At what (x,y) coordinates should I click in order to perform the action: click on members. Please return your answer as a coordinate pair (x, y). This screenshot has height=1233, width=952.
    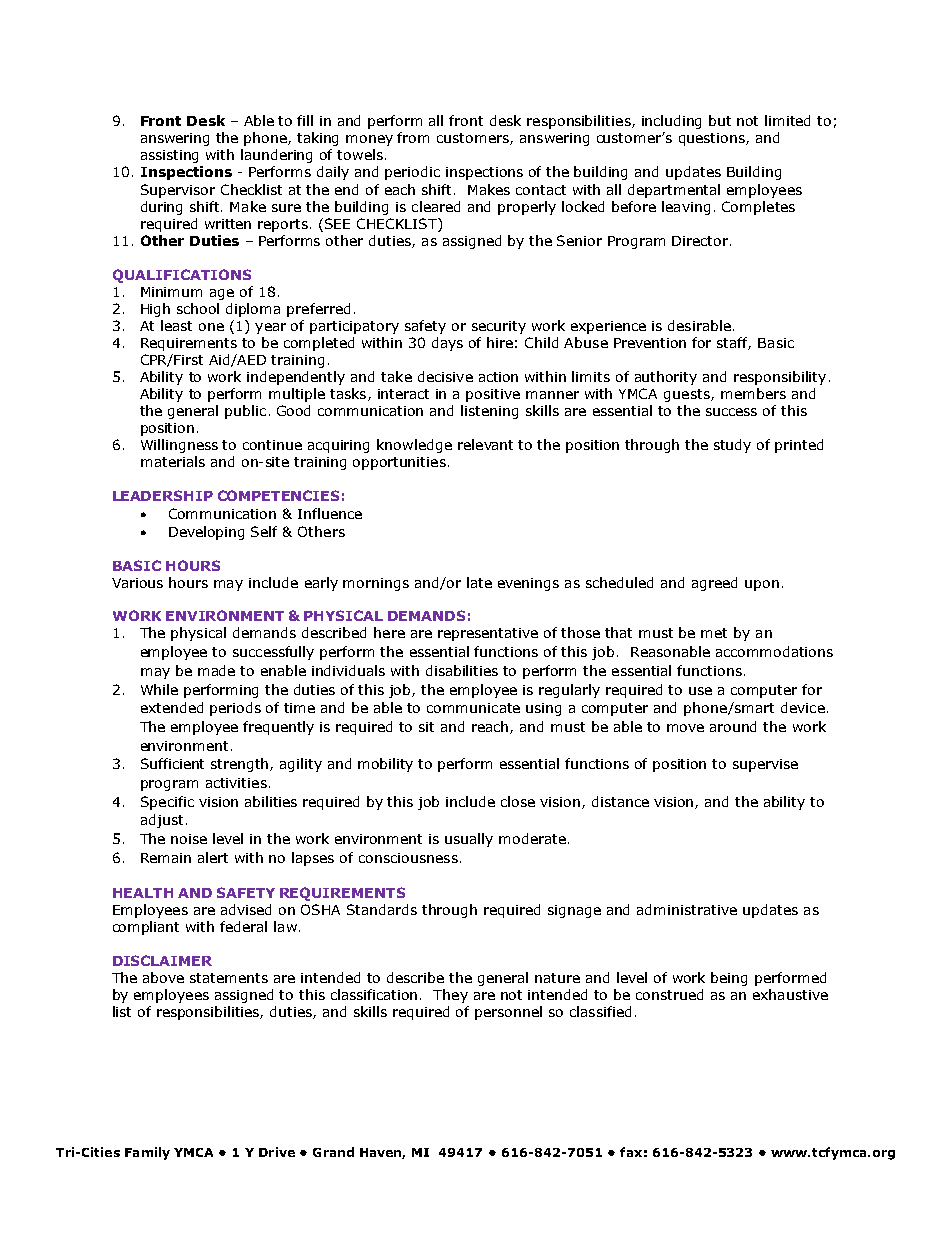
    Looking at the image, I should click on (753, 393).
